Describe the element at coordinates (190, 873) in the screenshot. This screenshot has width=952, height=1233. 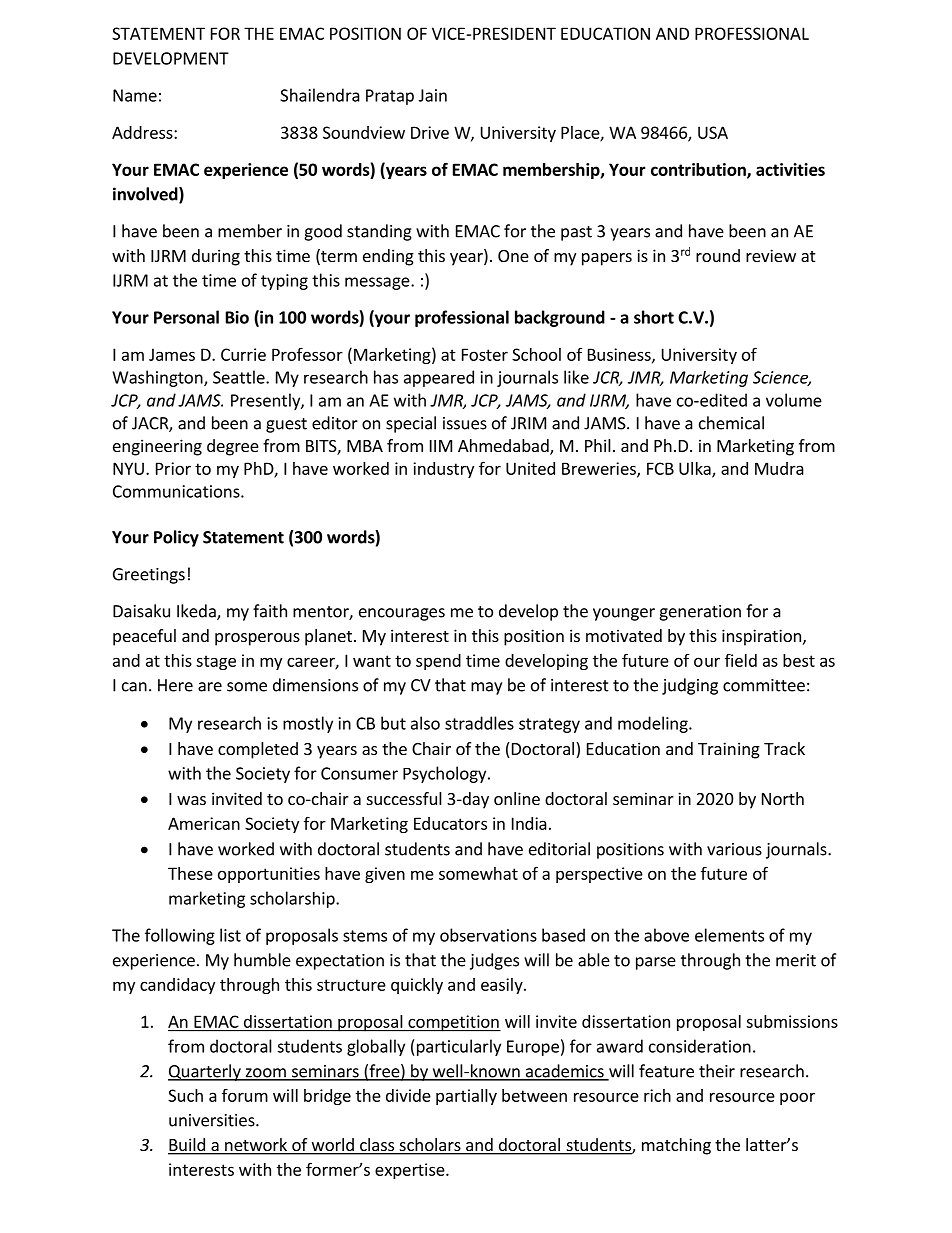
I see `These` at that location.
